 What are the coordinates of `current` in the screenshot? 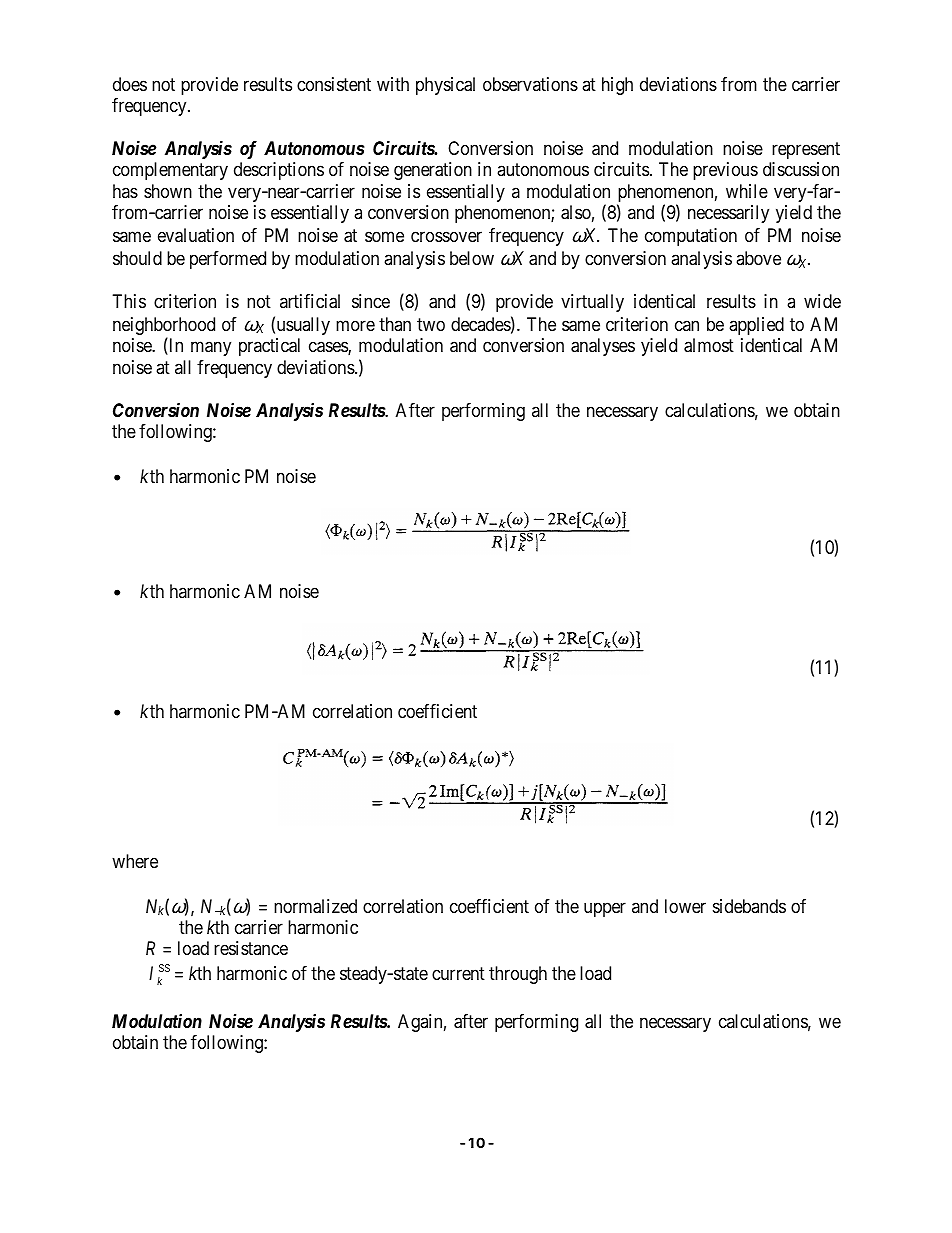 It's located at (458, 974).
